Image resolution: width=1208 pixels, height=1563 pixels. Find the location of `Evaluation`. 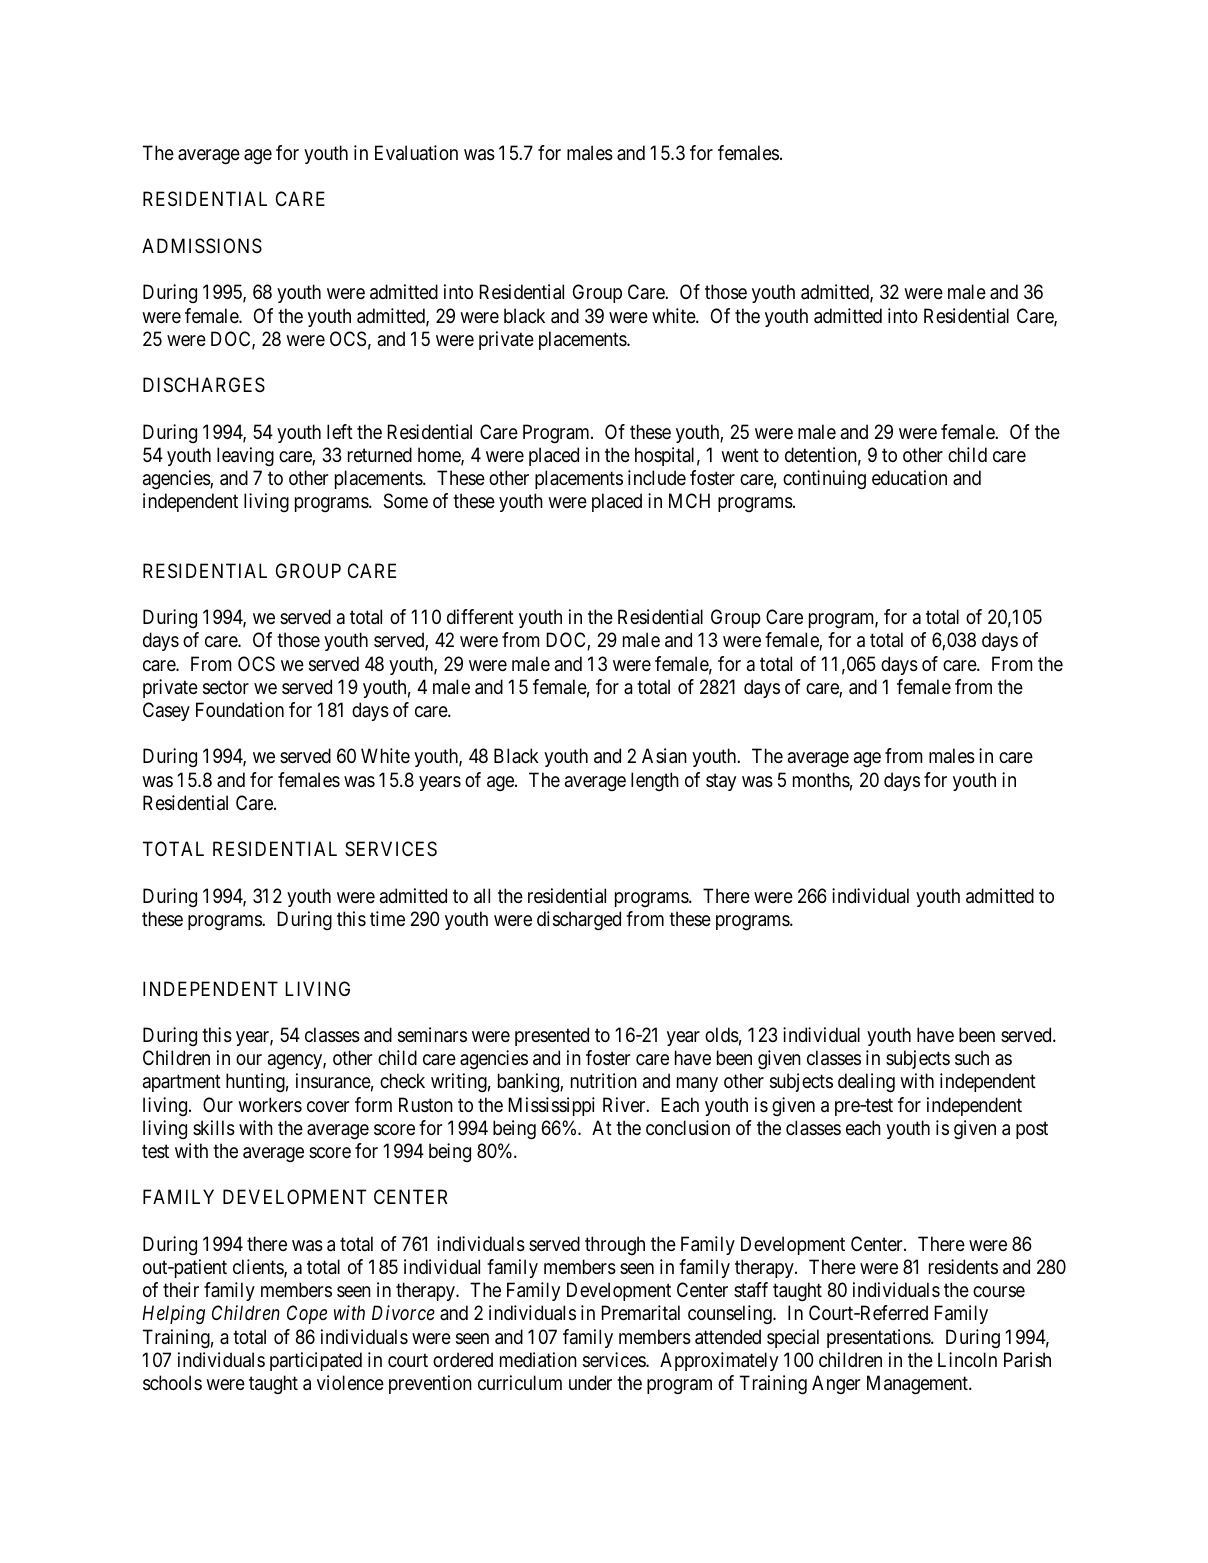

Evaluation is located at coordinates (416, 153).
